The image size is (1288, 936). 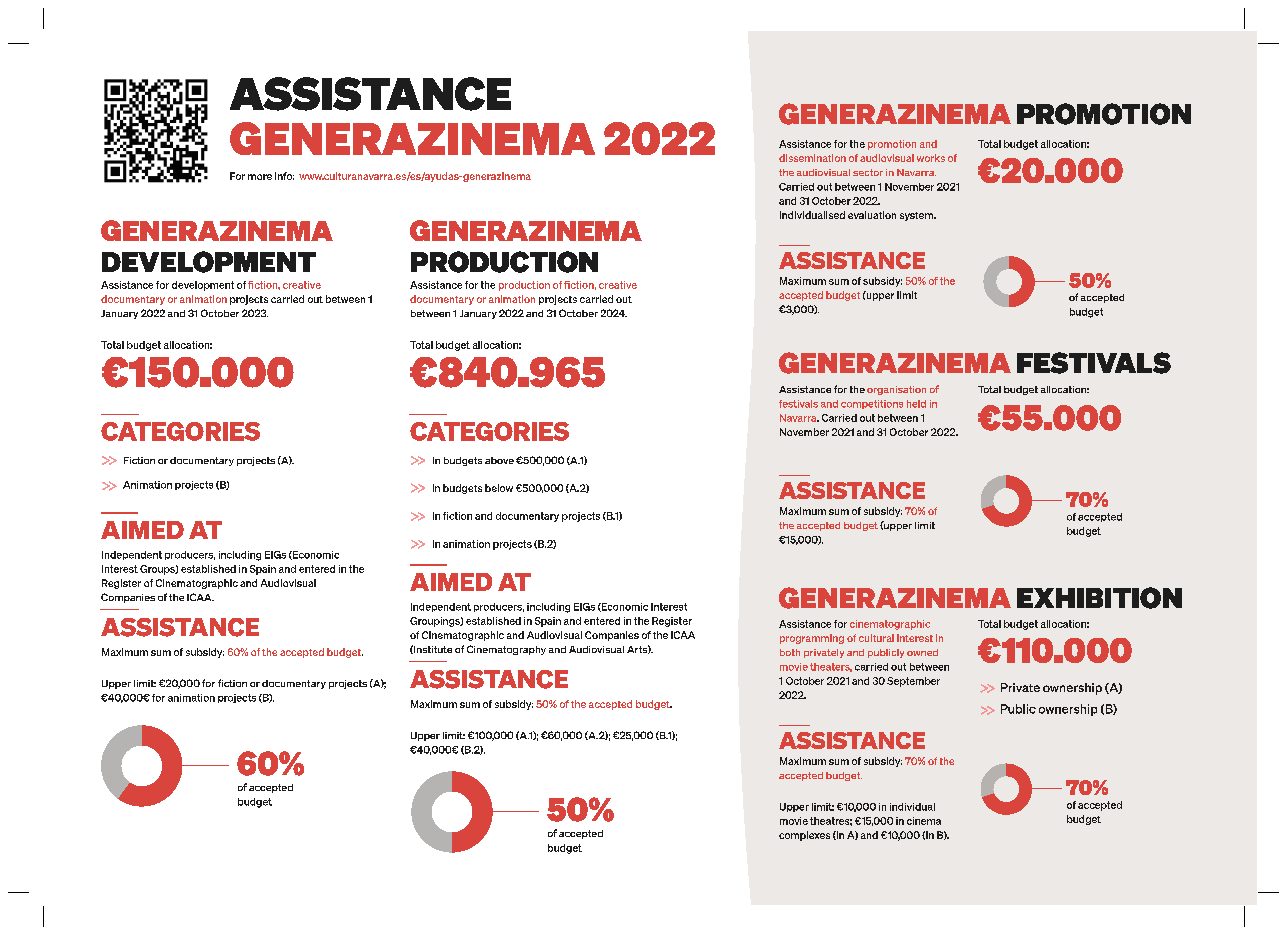 I want to click on above, so click(x=499, y=460).
